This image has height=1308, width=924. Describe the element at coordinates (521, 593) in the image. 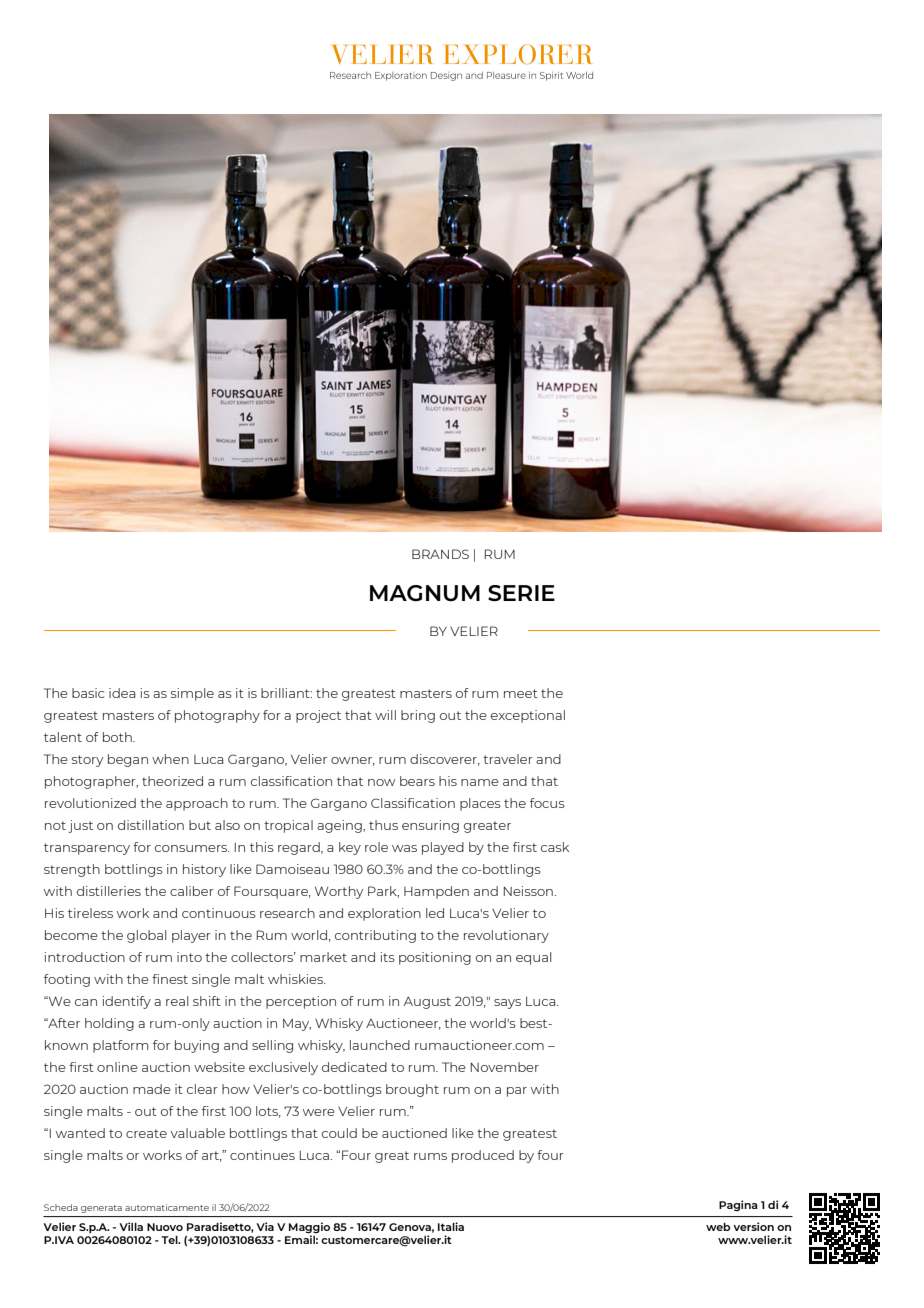

I see `SERIE` at that location.
